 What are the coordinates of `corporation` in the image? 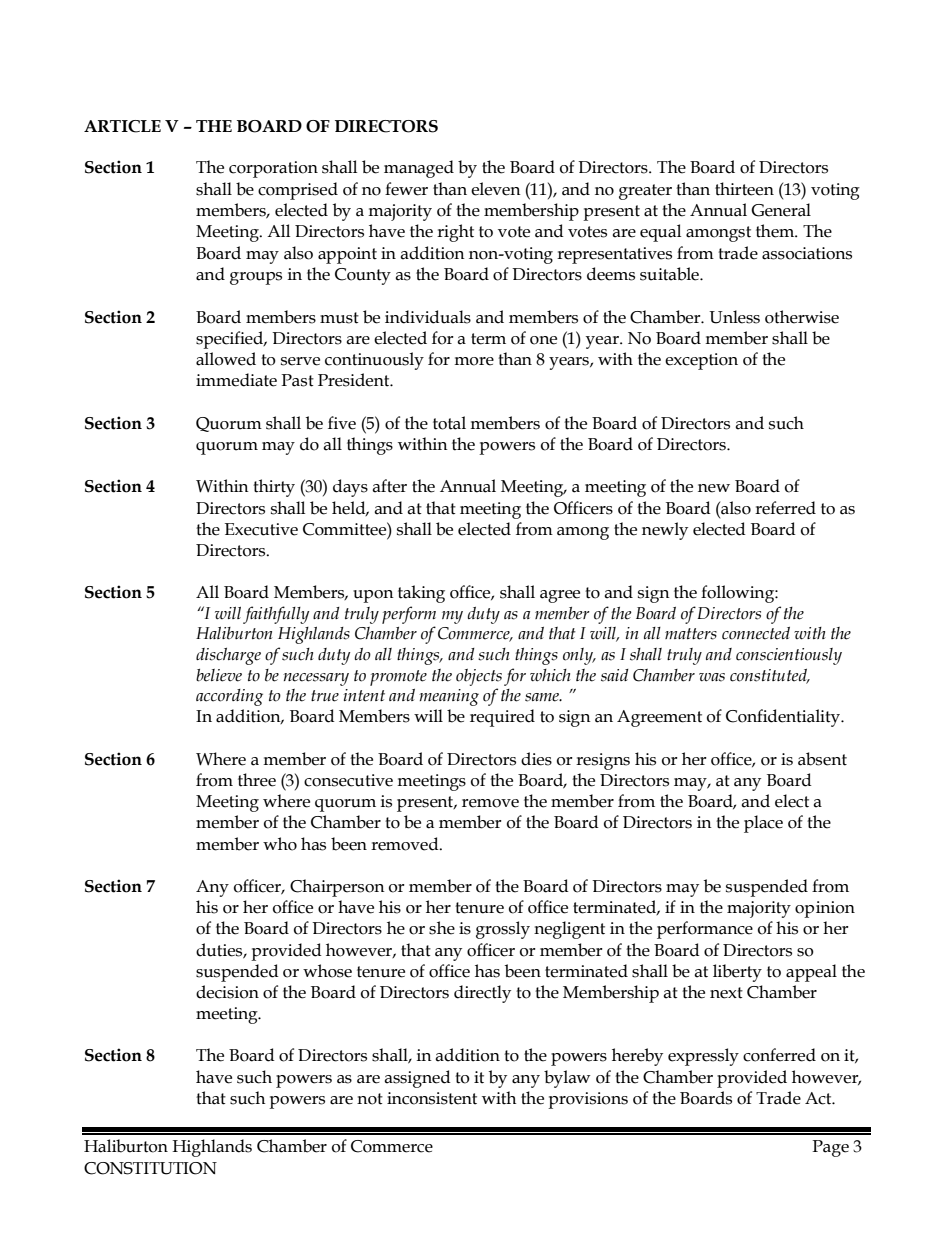 It's located at (273, 169).
